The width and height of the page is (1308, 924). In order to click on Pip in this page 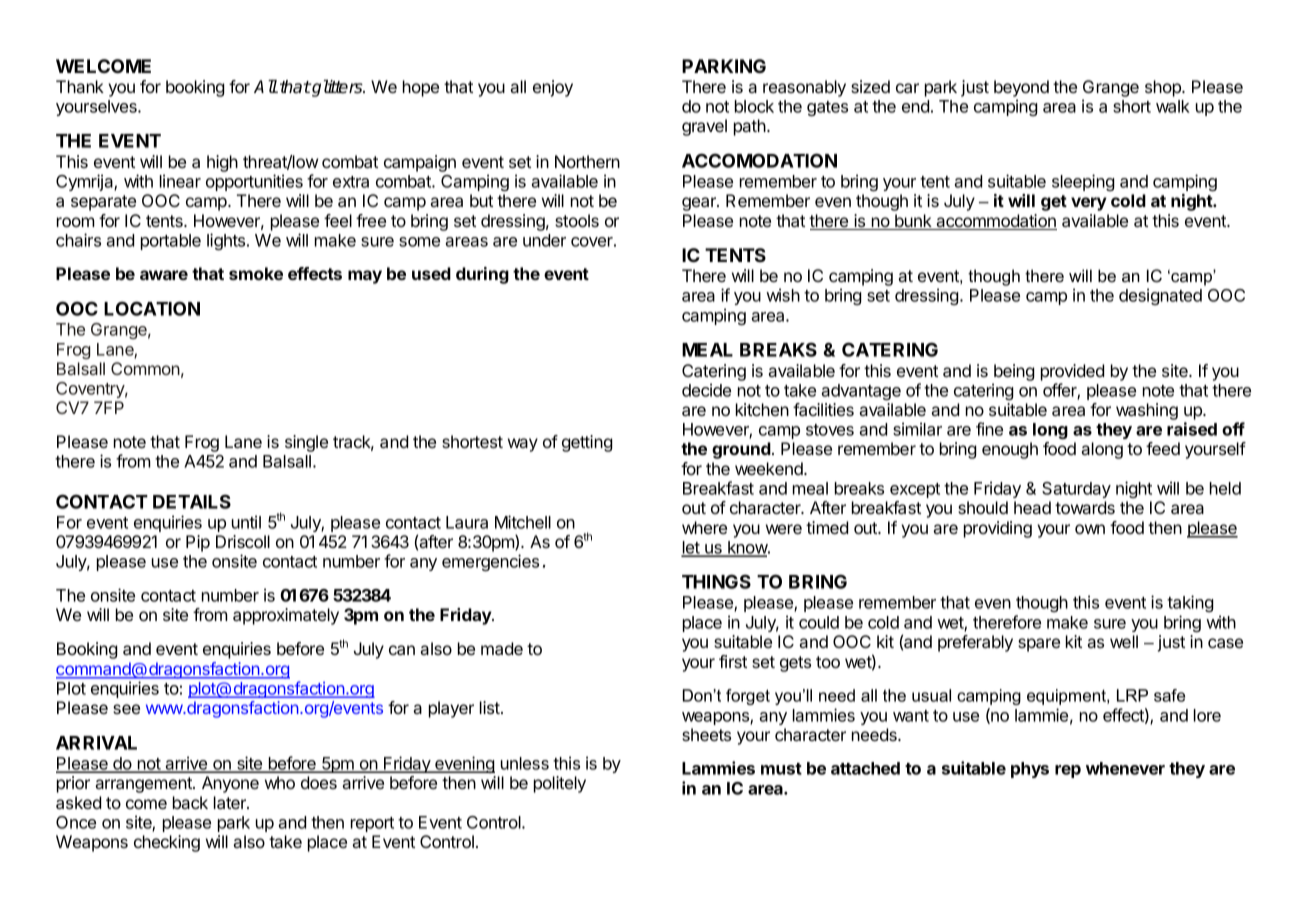, I will do `click(198, 543)`.
